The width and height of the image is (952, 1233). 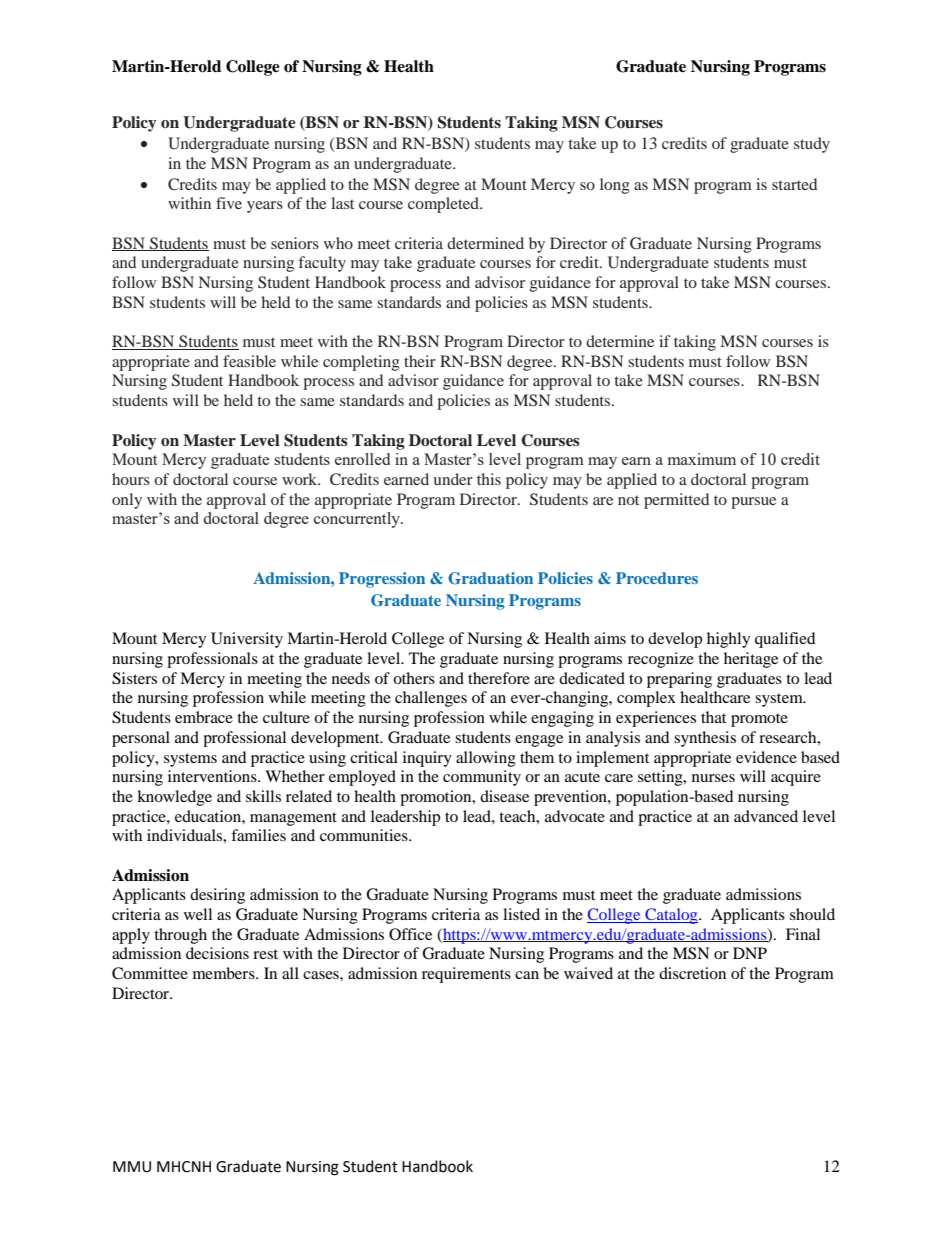 I want to click on decisions, so click(x=217, y=953).
